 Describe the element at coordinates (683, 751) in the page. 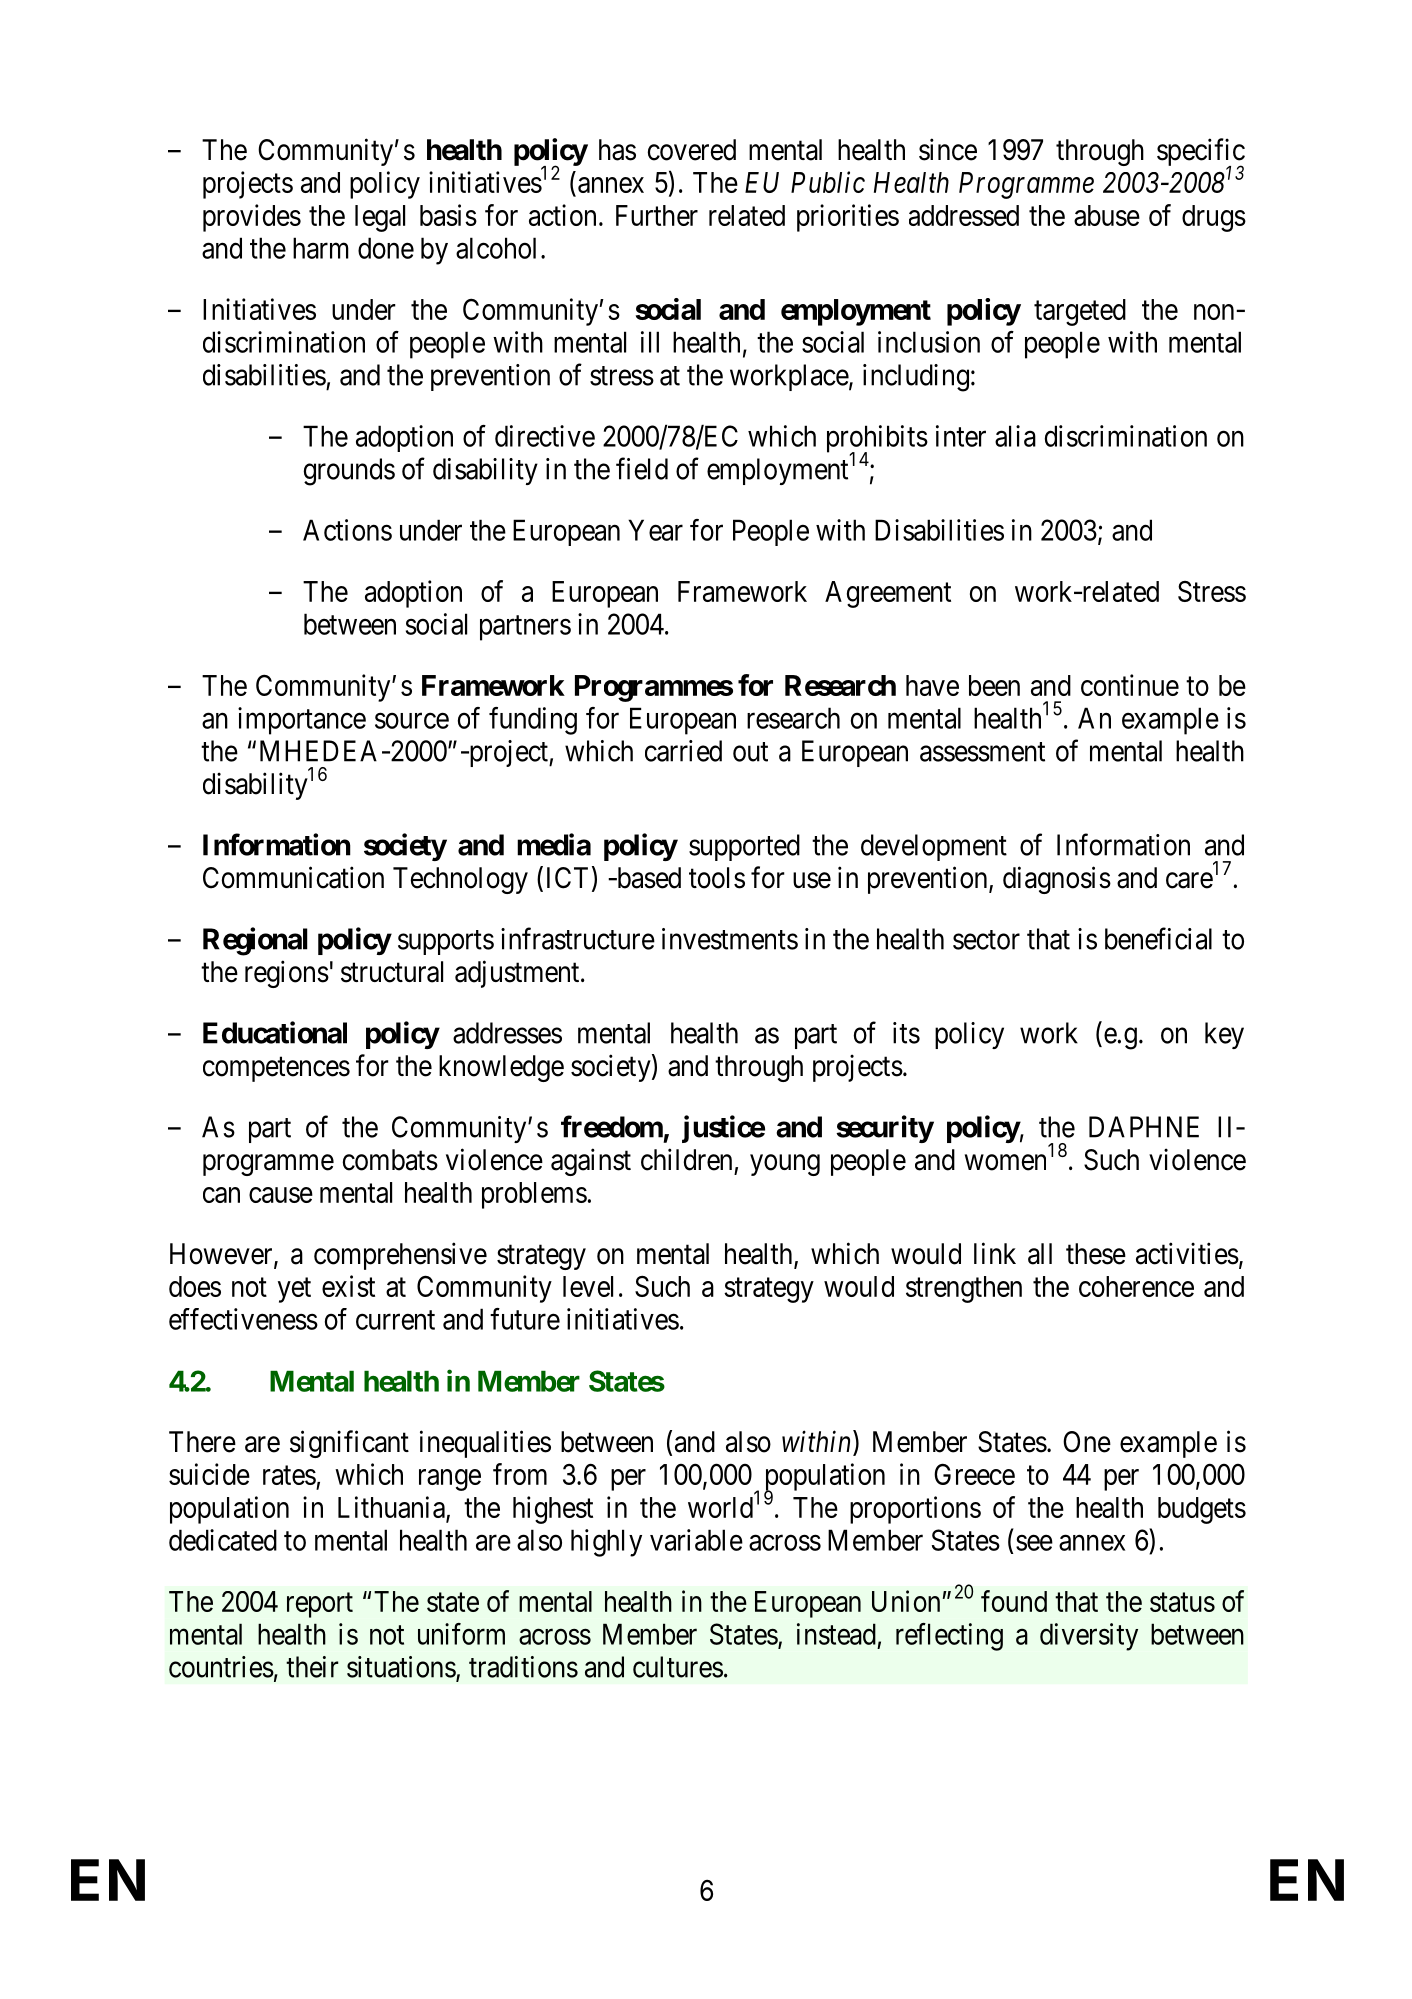

I see `carried` at that location.
